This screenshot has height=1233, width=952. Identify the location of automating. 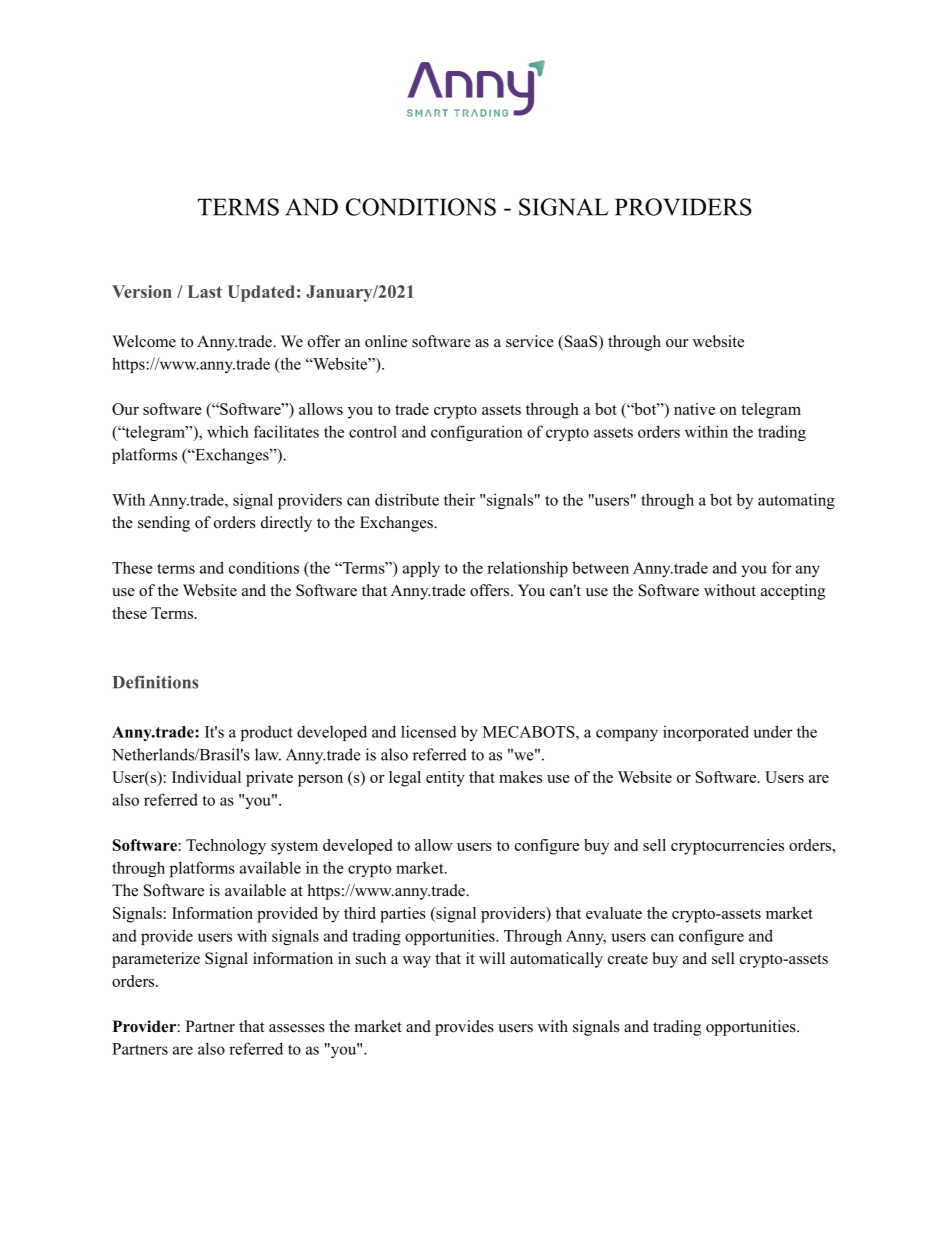
(796, 501).
